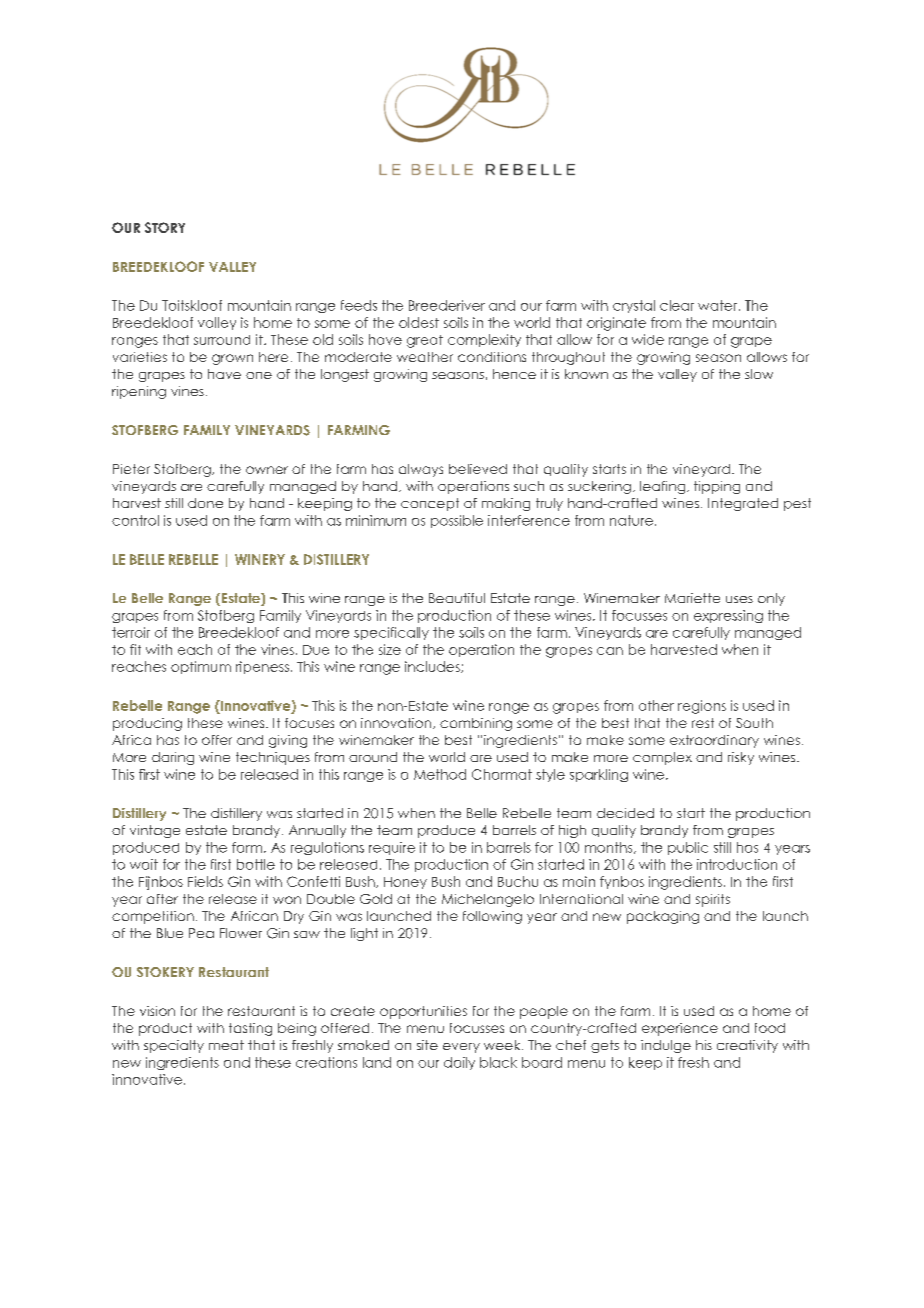  I want to click on water, so click(719, 305).
